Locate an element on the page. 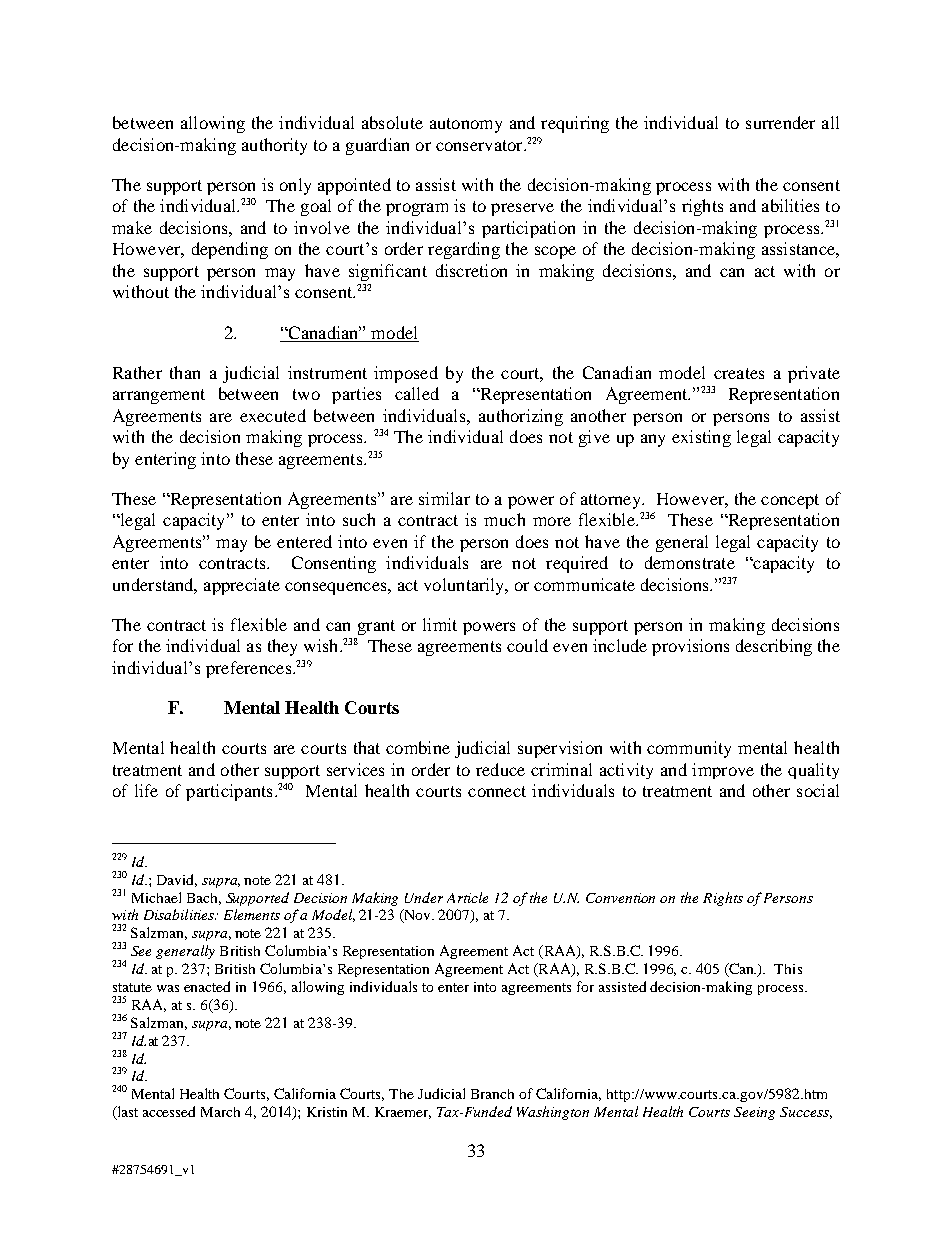 Image resolution: width=952 pixels, height=1233 pixels. surrender is located at coordinates (780, 122).
